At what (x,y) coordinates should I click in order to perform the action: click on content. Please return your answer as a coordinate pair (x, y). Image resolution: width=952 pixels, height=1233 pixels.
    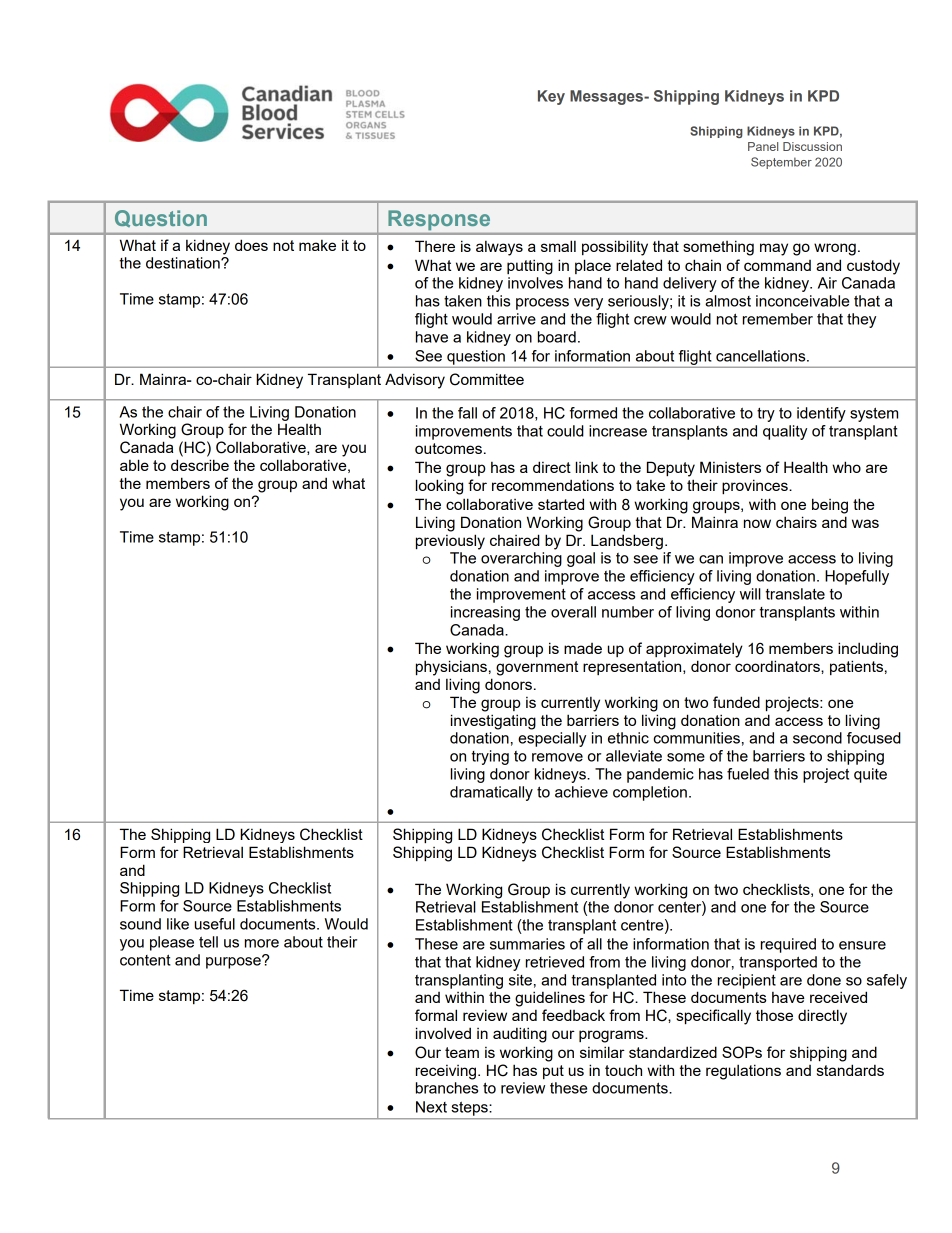
    Looking at the image, I should click on (145, 960).
